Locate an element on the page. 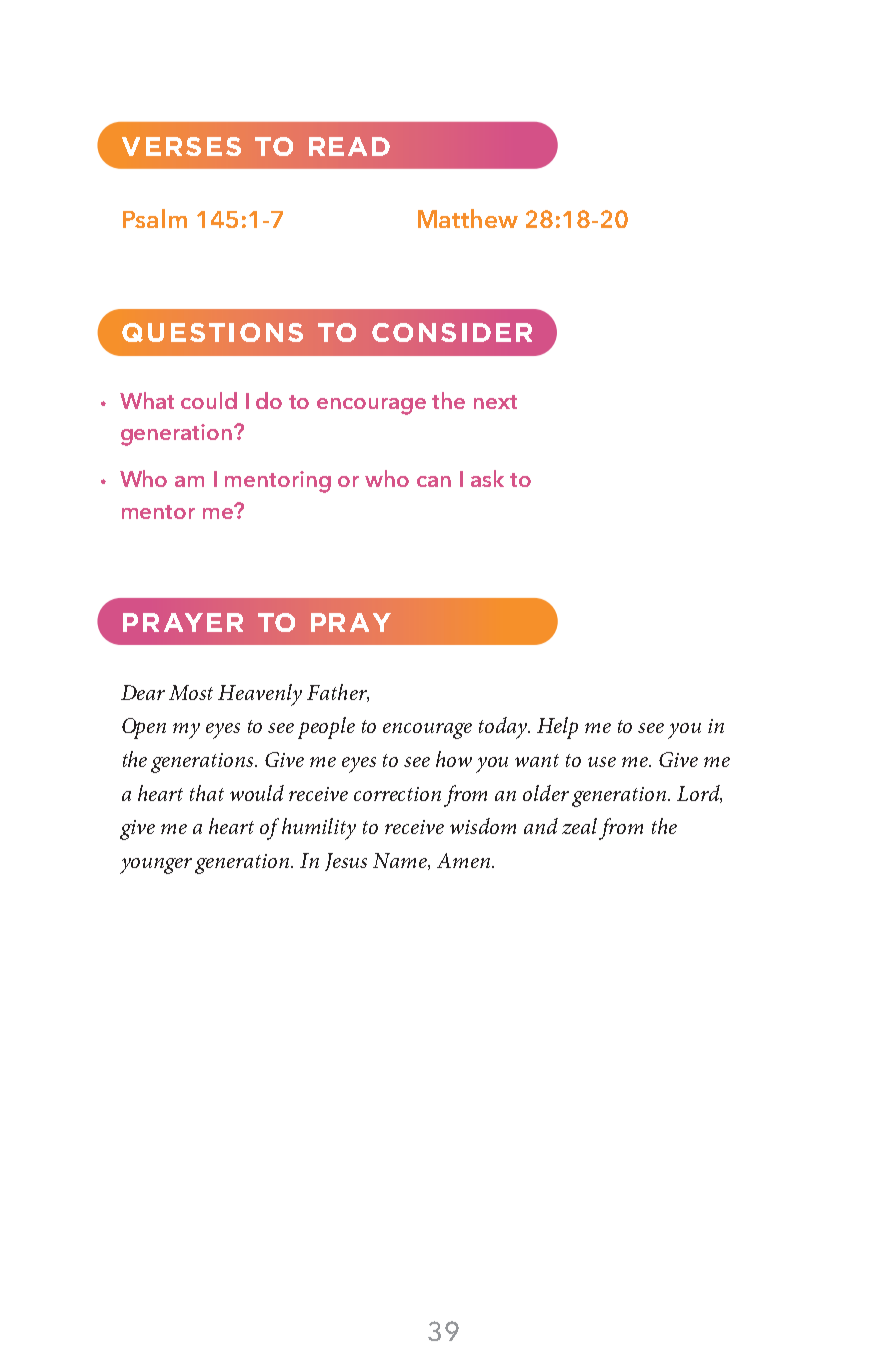  Matthew is located at coordinates (468, 218).
